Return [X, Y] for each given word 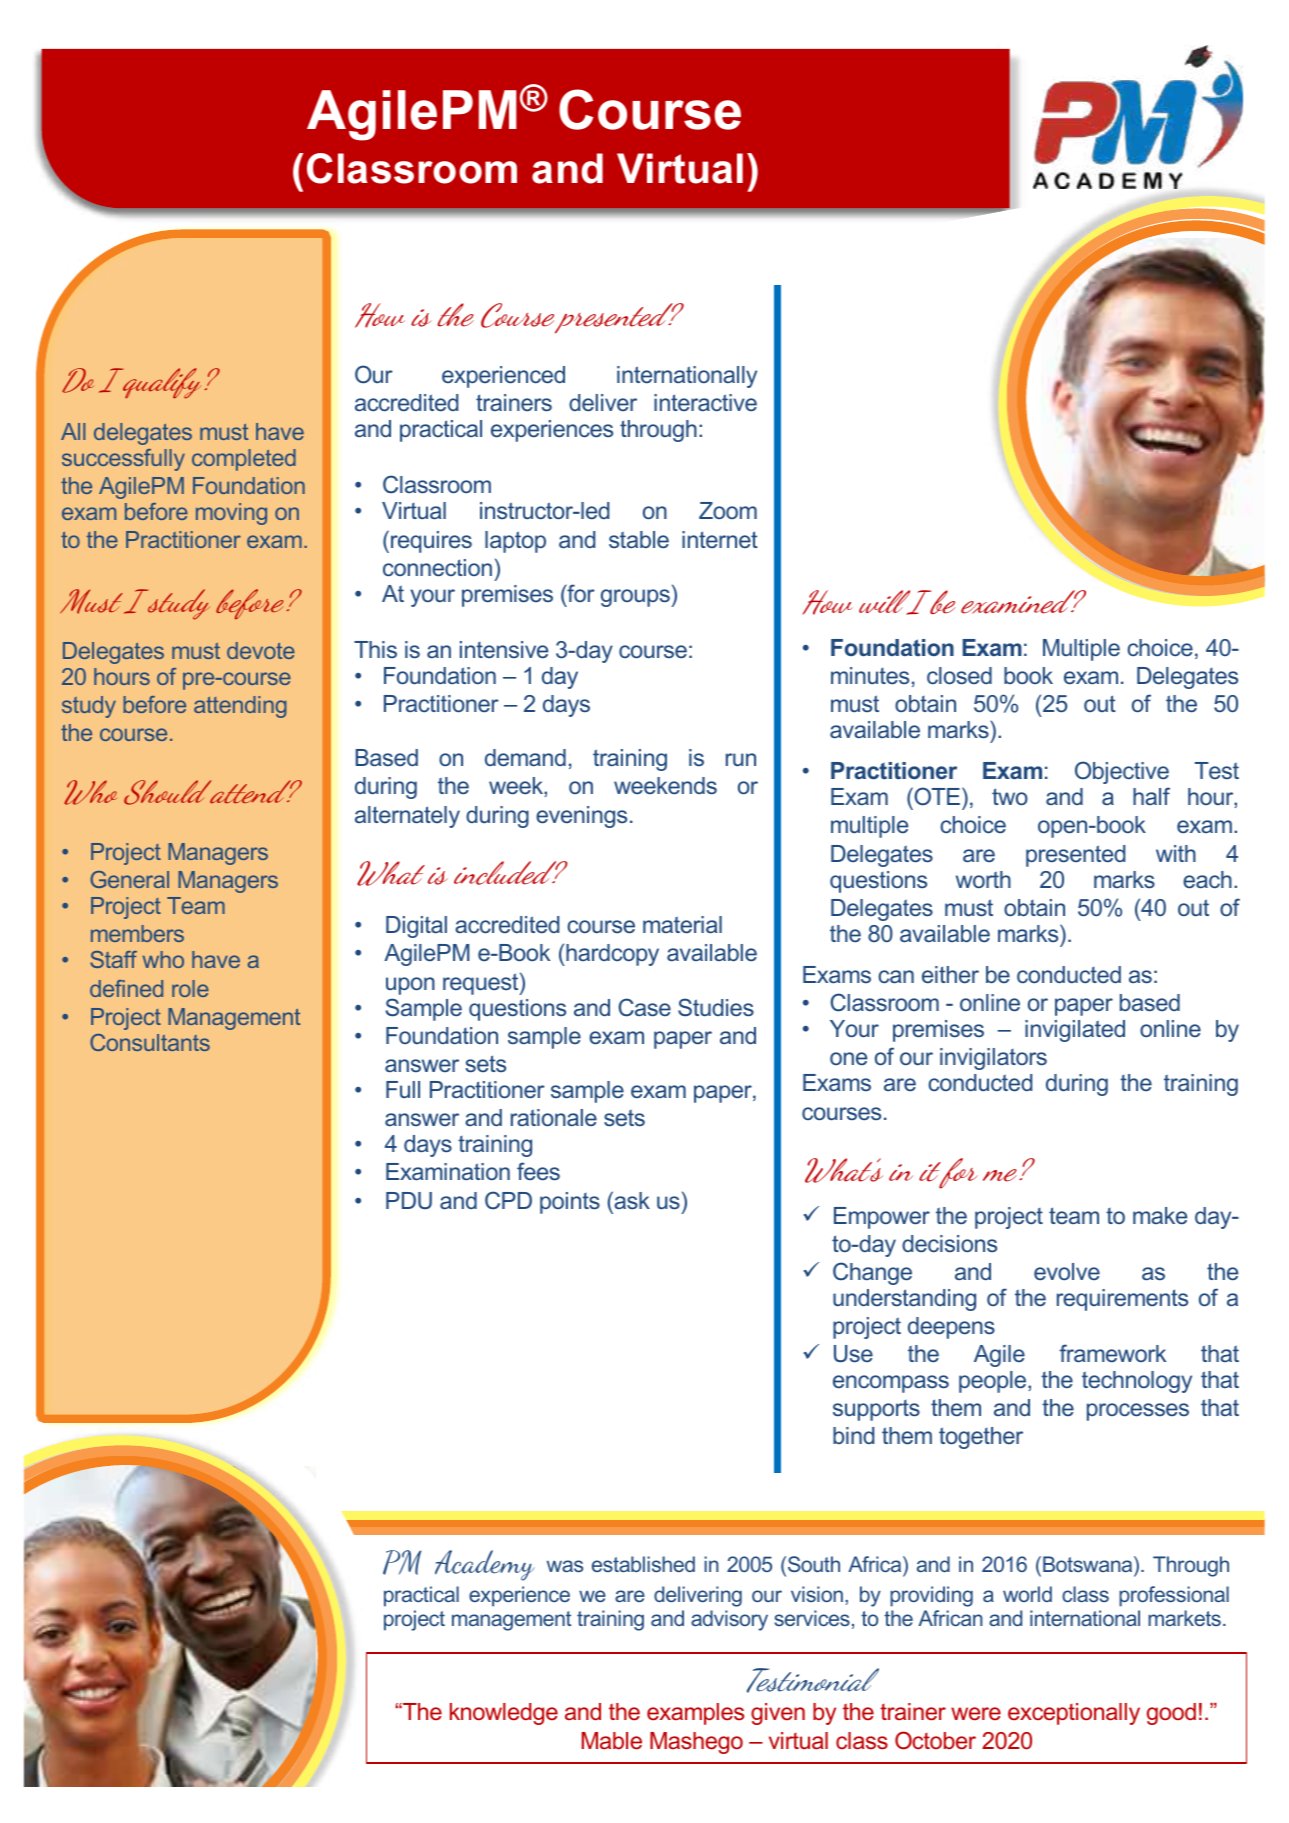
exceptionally [1074, 1714]
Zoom [728, 510]
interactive [705, 402]
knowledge [504, 1714]
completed [244, 460]
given [778, 1714]
